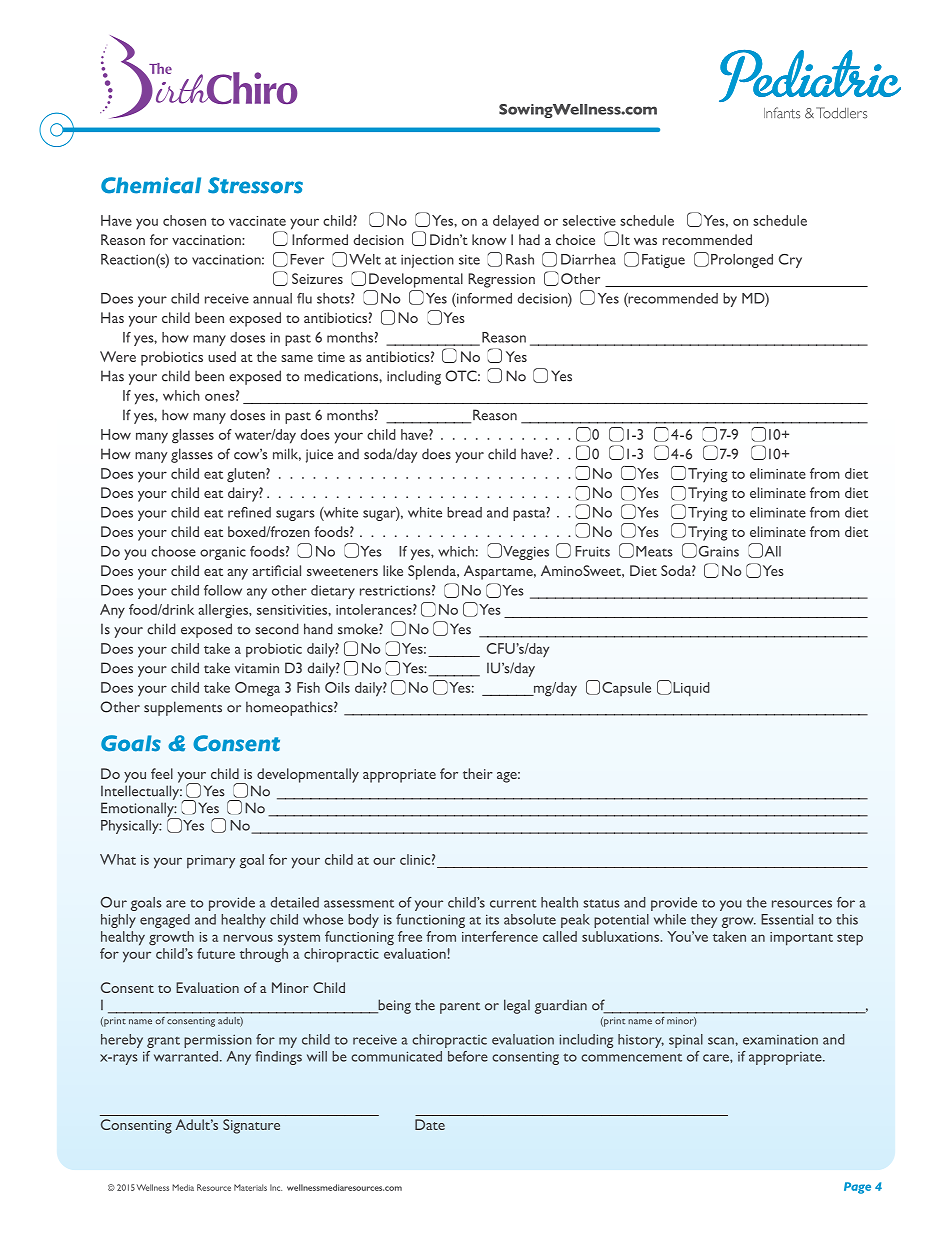  Describe the element at coordinates (516, 222) in the document. I see `delayed` at that location.
